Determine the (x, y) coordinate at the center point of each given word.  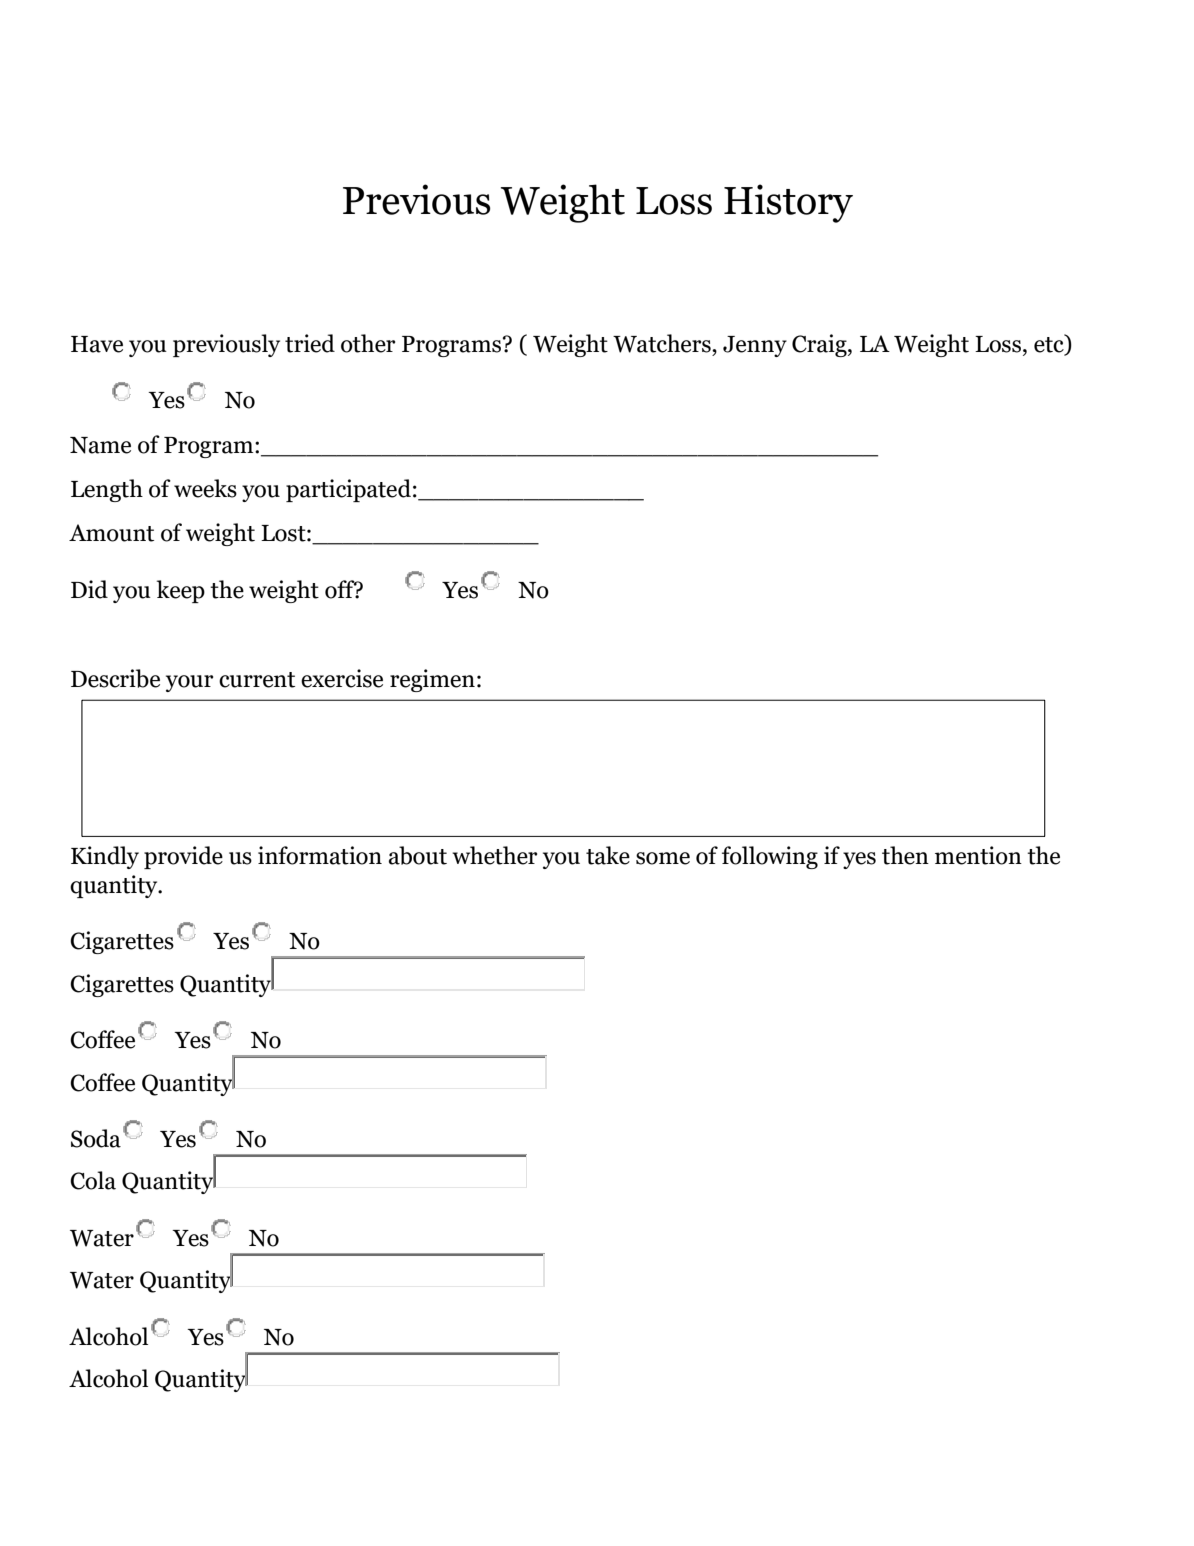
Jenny (755, 346)
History (788, 203)
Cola (93, 1180)
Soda (96, 1138)
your (189, 683)
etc (1050, 345)
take (608, 855)
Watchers (663, 343)
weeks (205, 488)
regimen (432, 680)
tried (310, 343)
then (905, 855)
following (770, 857)
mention (978, 855)
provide (183, 857)
